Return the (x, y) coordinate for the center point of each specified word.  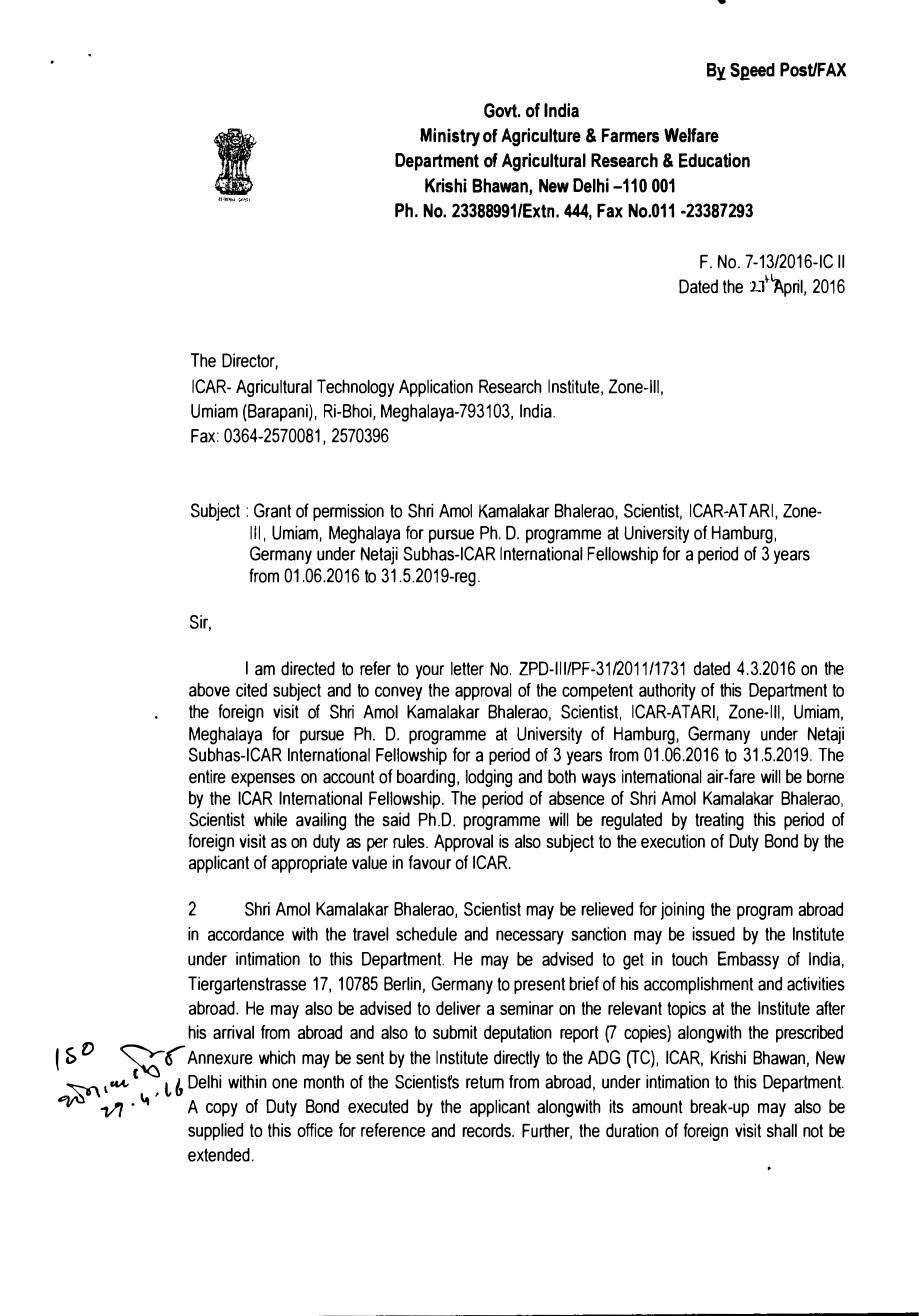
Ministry (450, 137)
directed (308, 668)
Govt (502, 110)
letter (467, 669)
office (315, 1130)
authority (667, 692)
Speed (752, 72)
